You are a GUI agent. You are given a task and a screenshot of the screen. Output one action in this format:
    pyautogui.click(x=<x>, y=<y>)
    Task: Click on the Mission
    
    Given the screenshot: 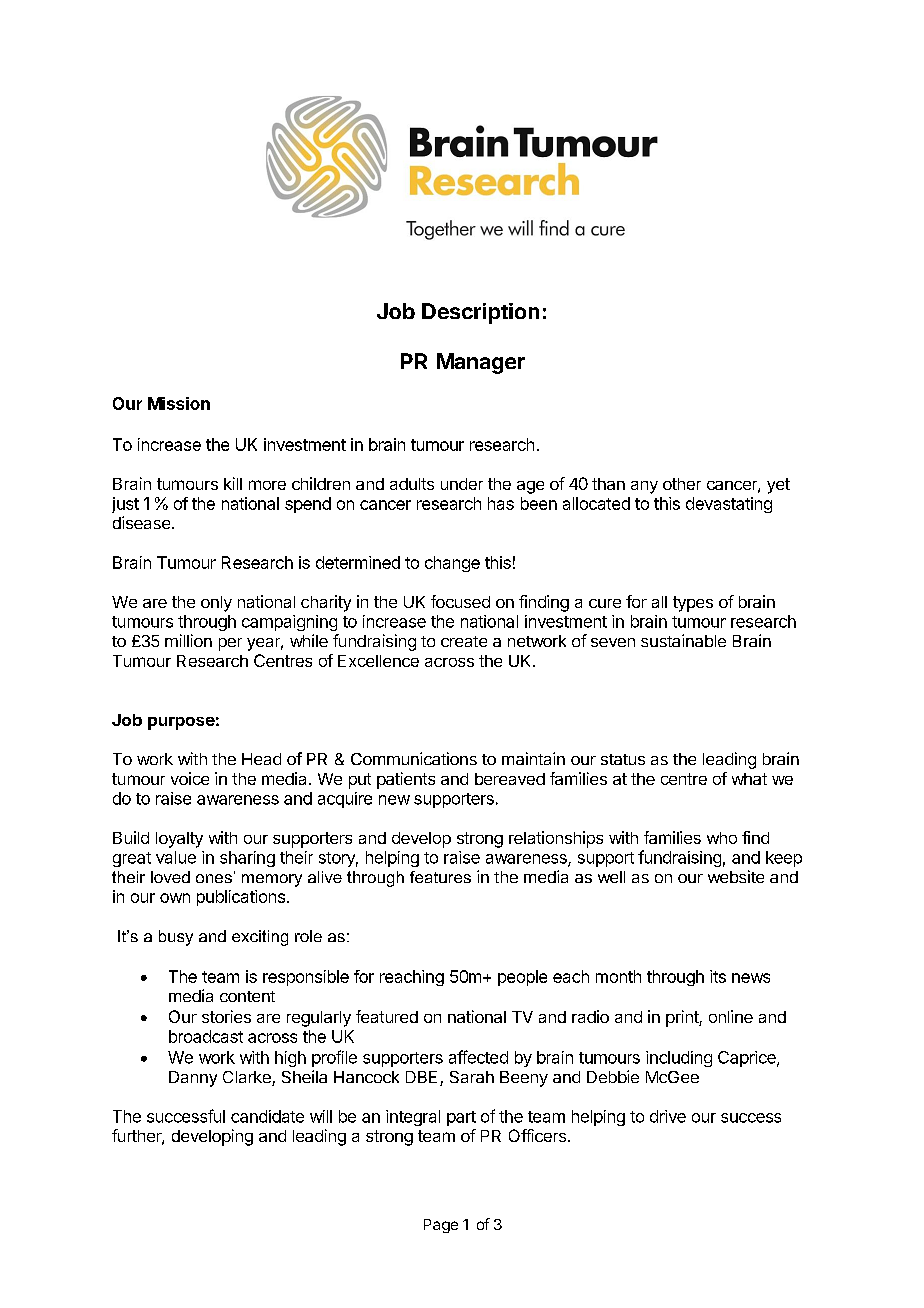 What is the action you would take?
    pyautogui.click(x=179, y=403)
